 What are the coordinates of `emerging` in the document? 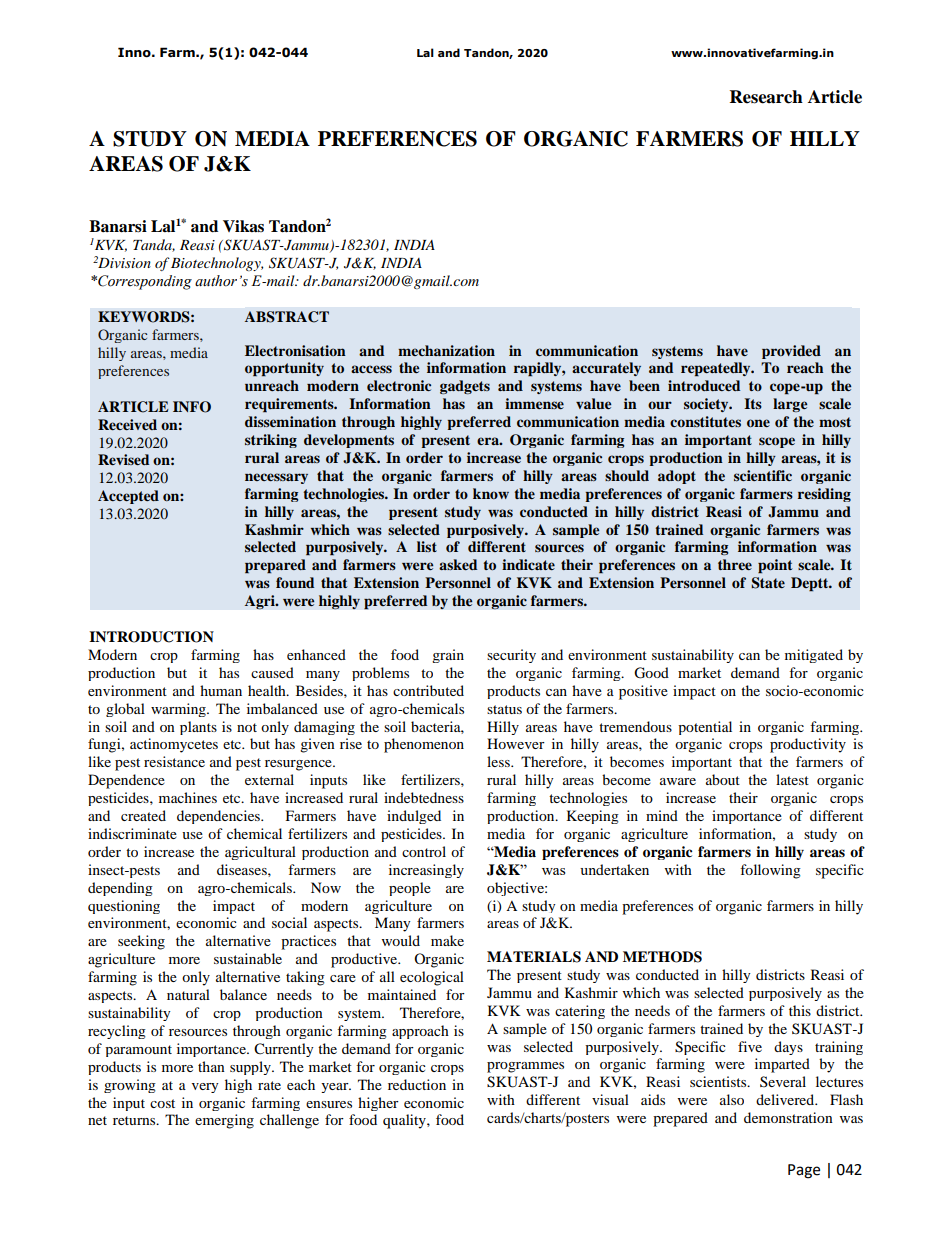 It's located at (224, 1121).
